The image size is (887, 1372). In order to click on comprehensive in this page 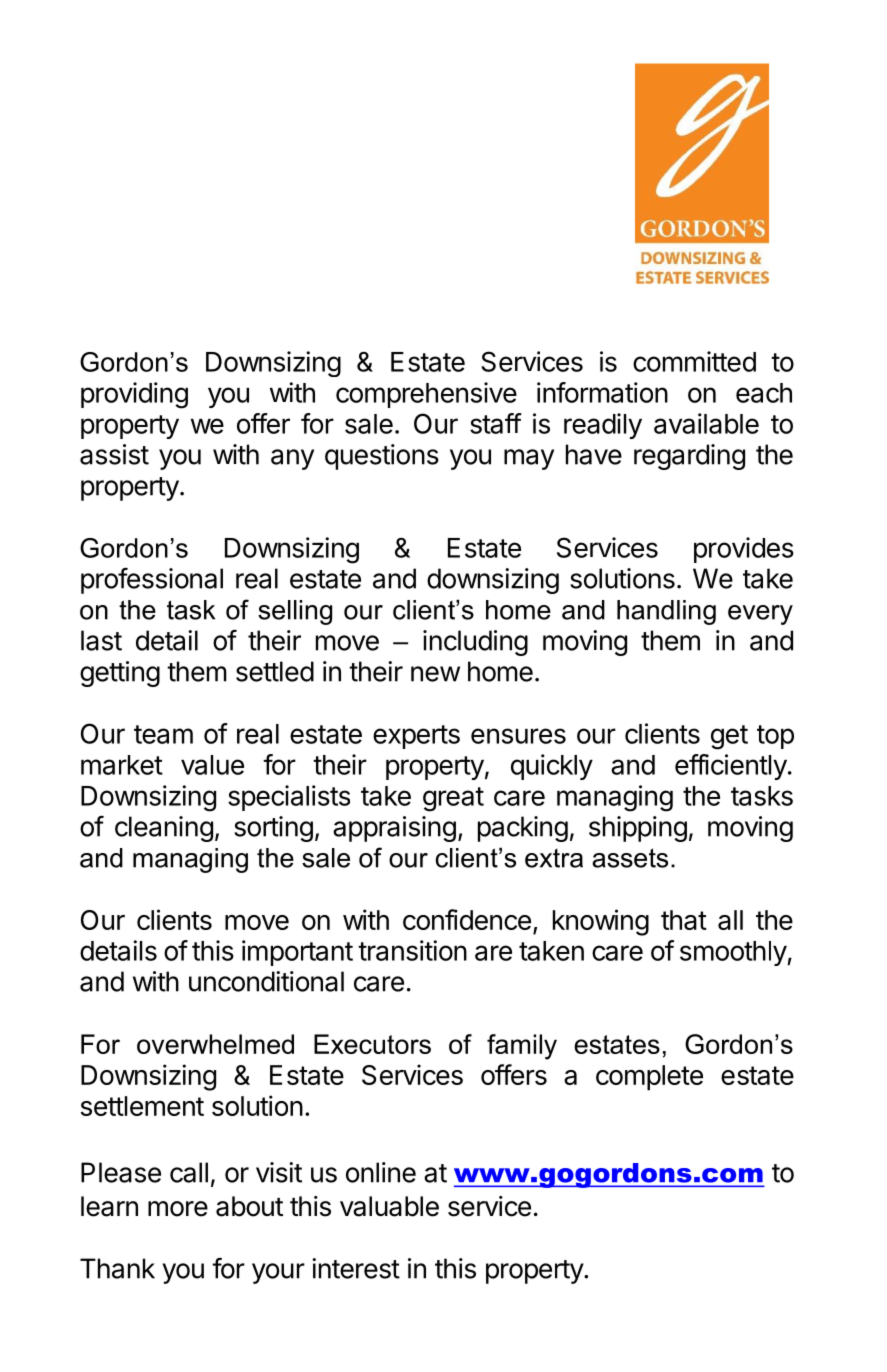, I will do `click(426, 395)`.
